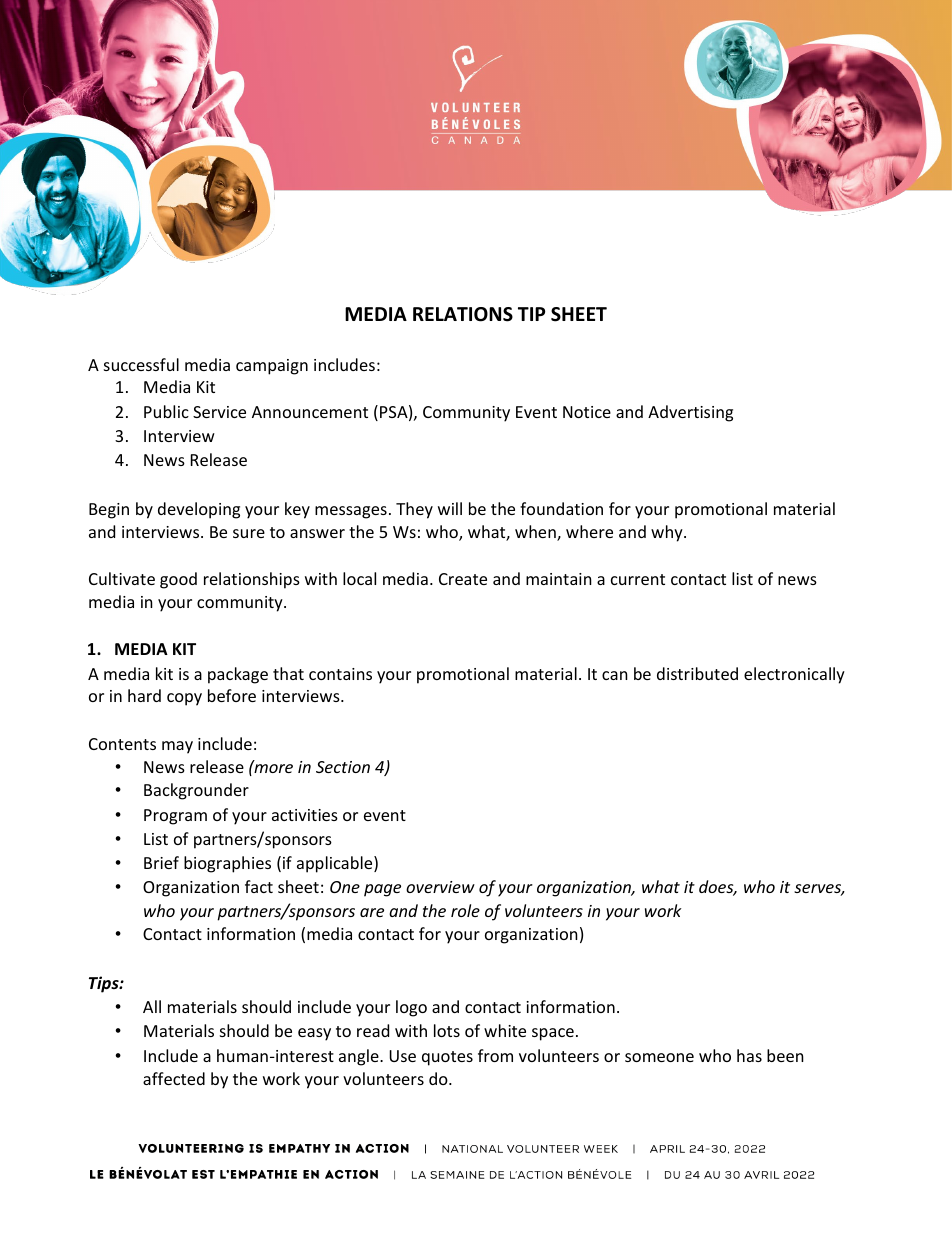 This screenshot has height=1233, width=952. What do you see at coordinates (587, 412) in the screenshot?
I see `Notice` at bounding box center [587, 412].
